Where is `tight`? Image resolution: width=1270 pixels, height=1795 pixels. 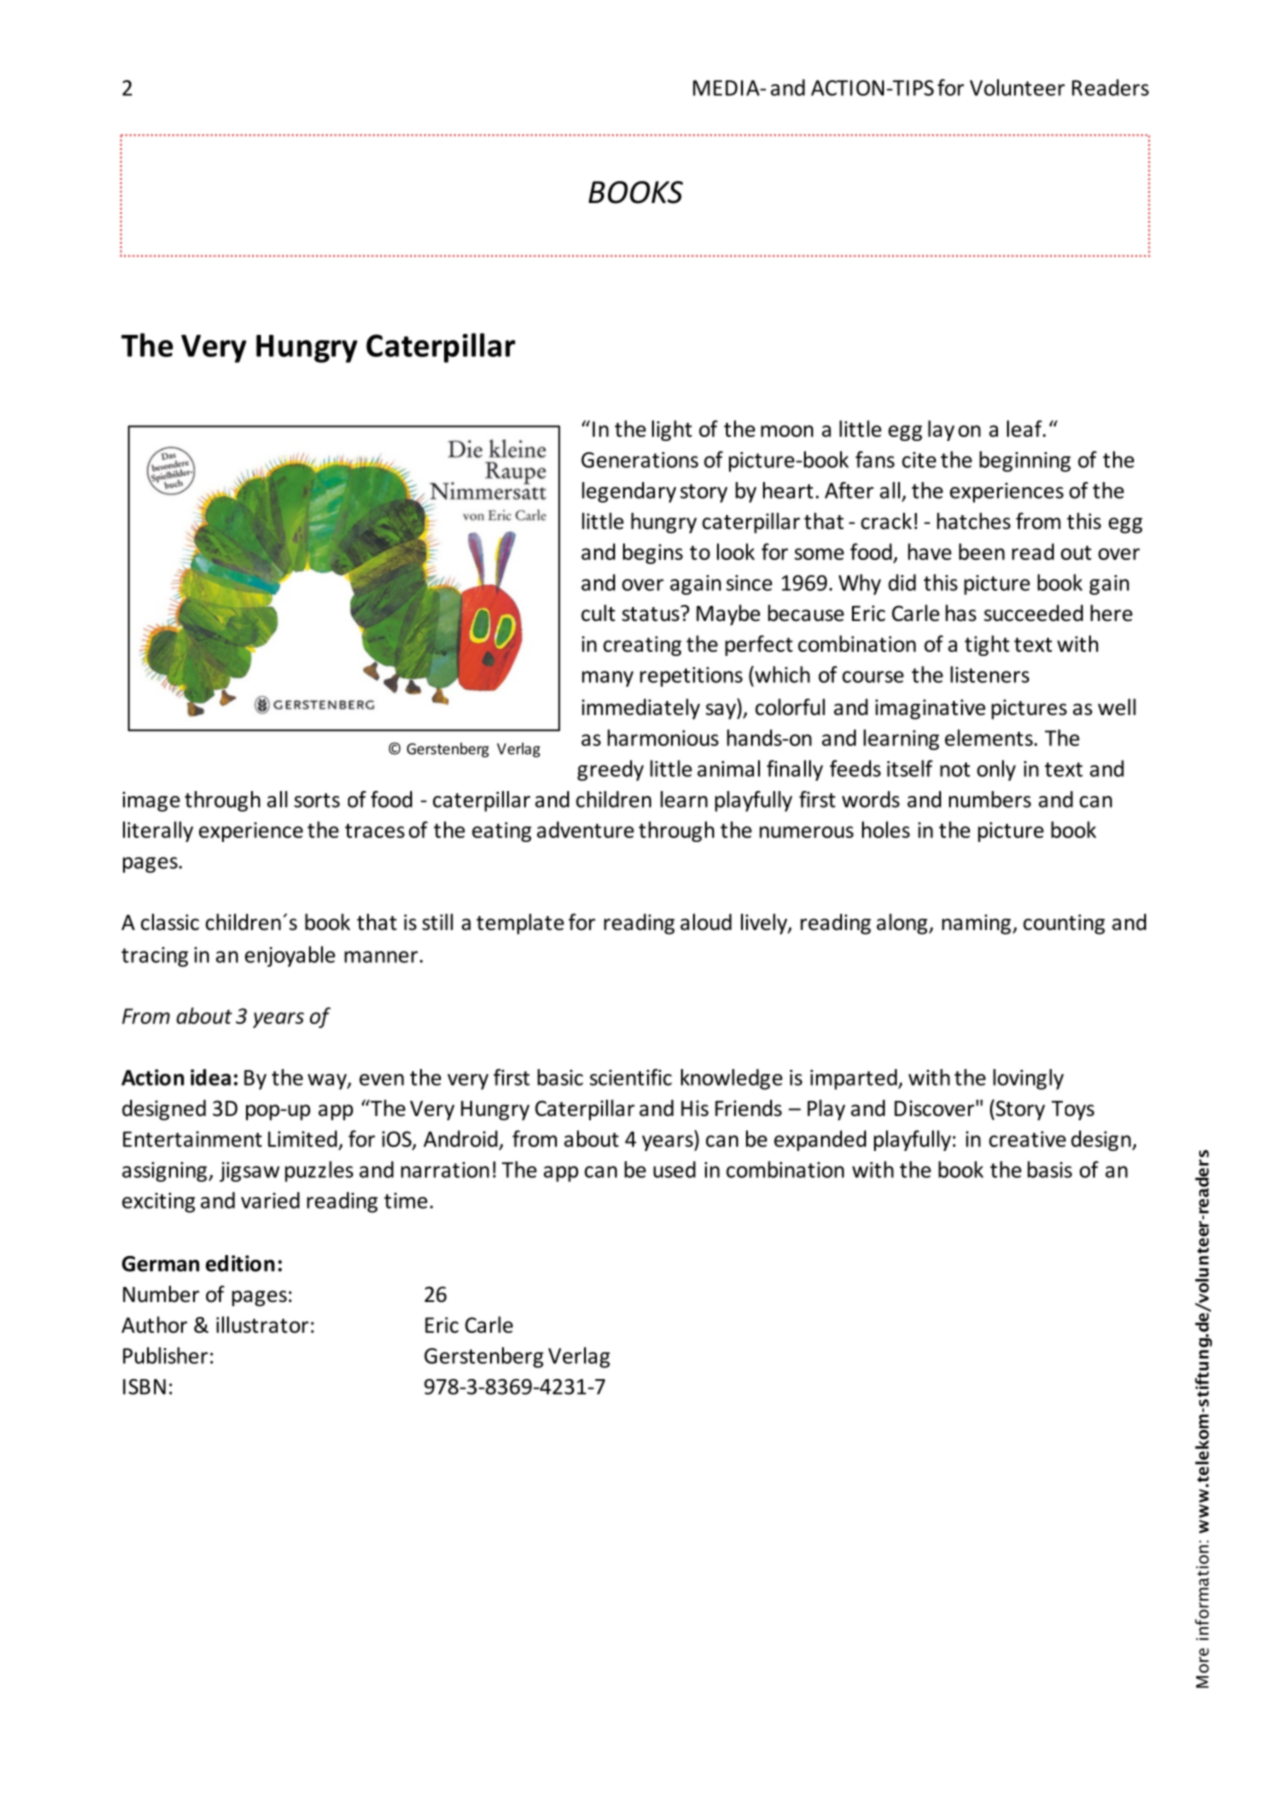
tight is located at coordinates (987, 645).
